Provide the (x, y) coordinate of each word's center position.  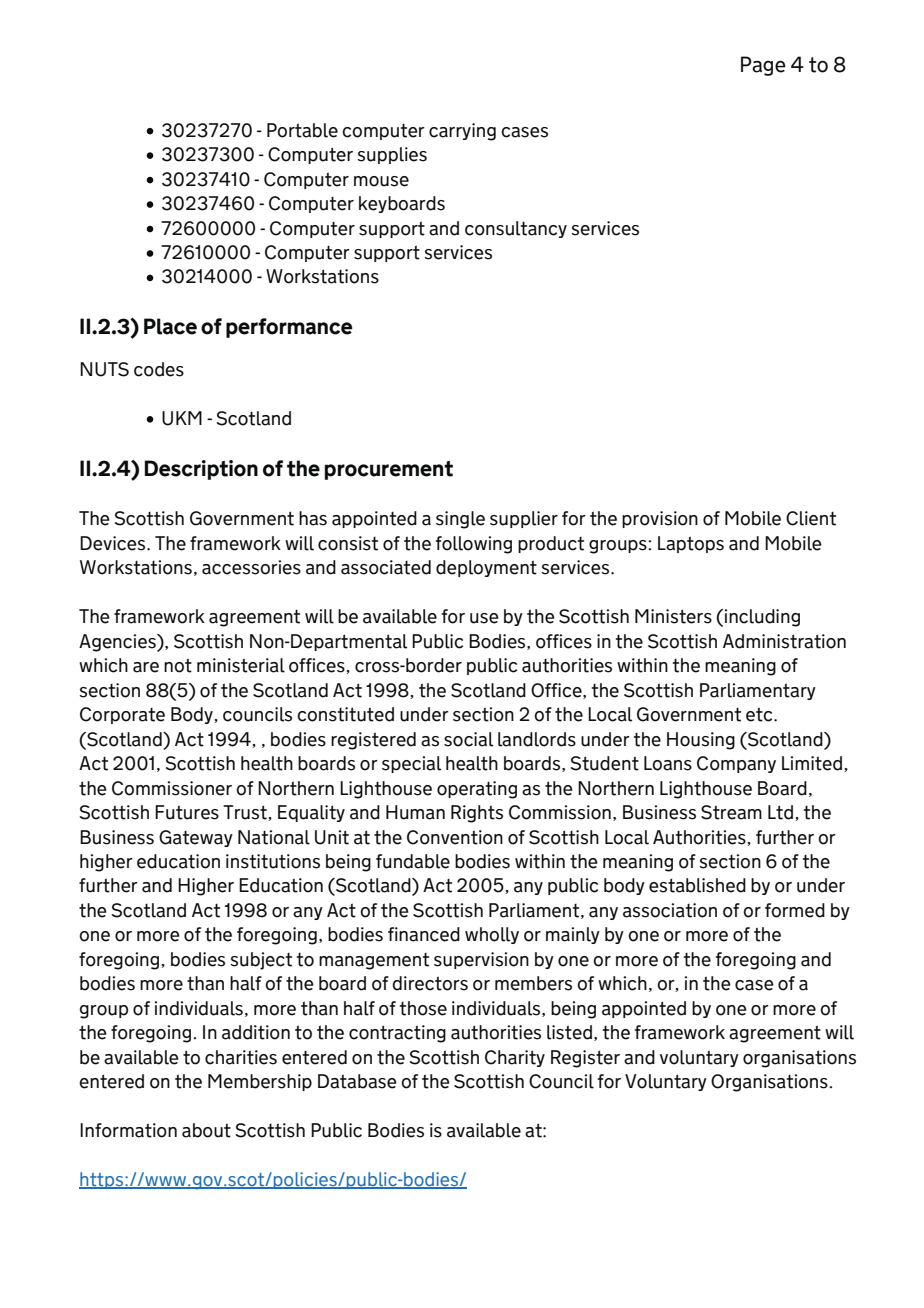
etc (760, 714)
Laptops (691, 544)
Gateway (196, 838)
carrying (462, 132)
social (468, 739)
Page (763, 66)
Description (201, 470)
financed (424, 934)
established (697, 885)
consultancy (516, 229)
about (206, 1130)
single (460, 520)
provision (660, 519)
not (178, 665)
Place (170, 326)
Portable (302, 130)
